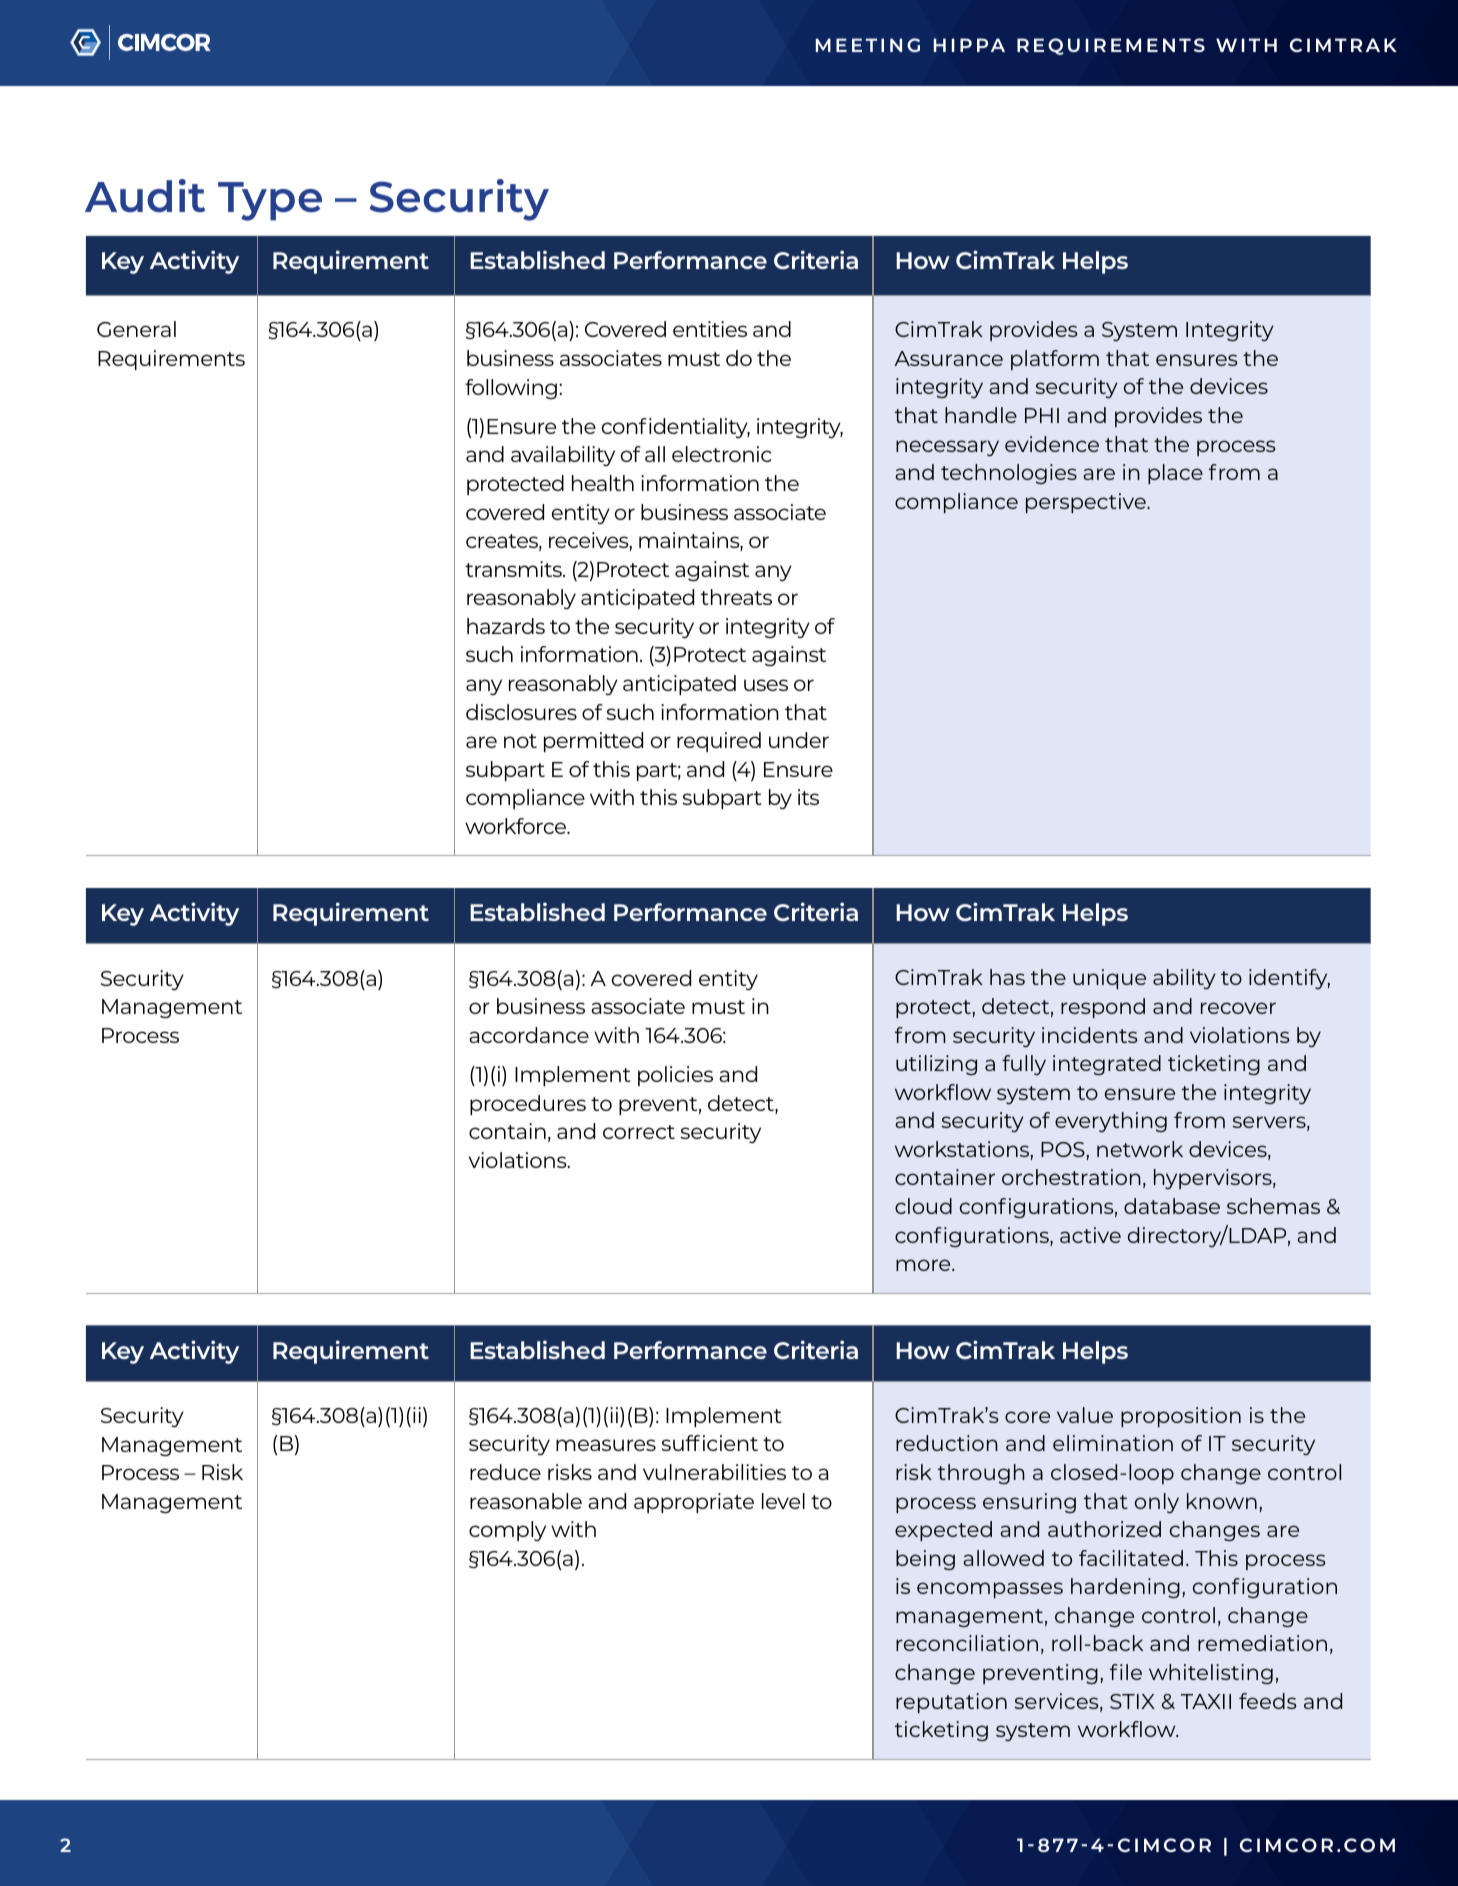 This screenshot has width=1458, height=1886. I want to click on policies, so click(675, 1076).
